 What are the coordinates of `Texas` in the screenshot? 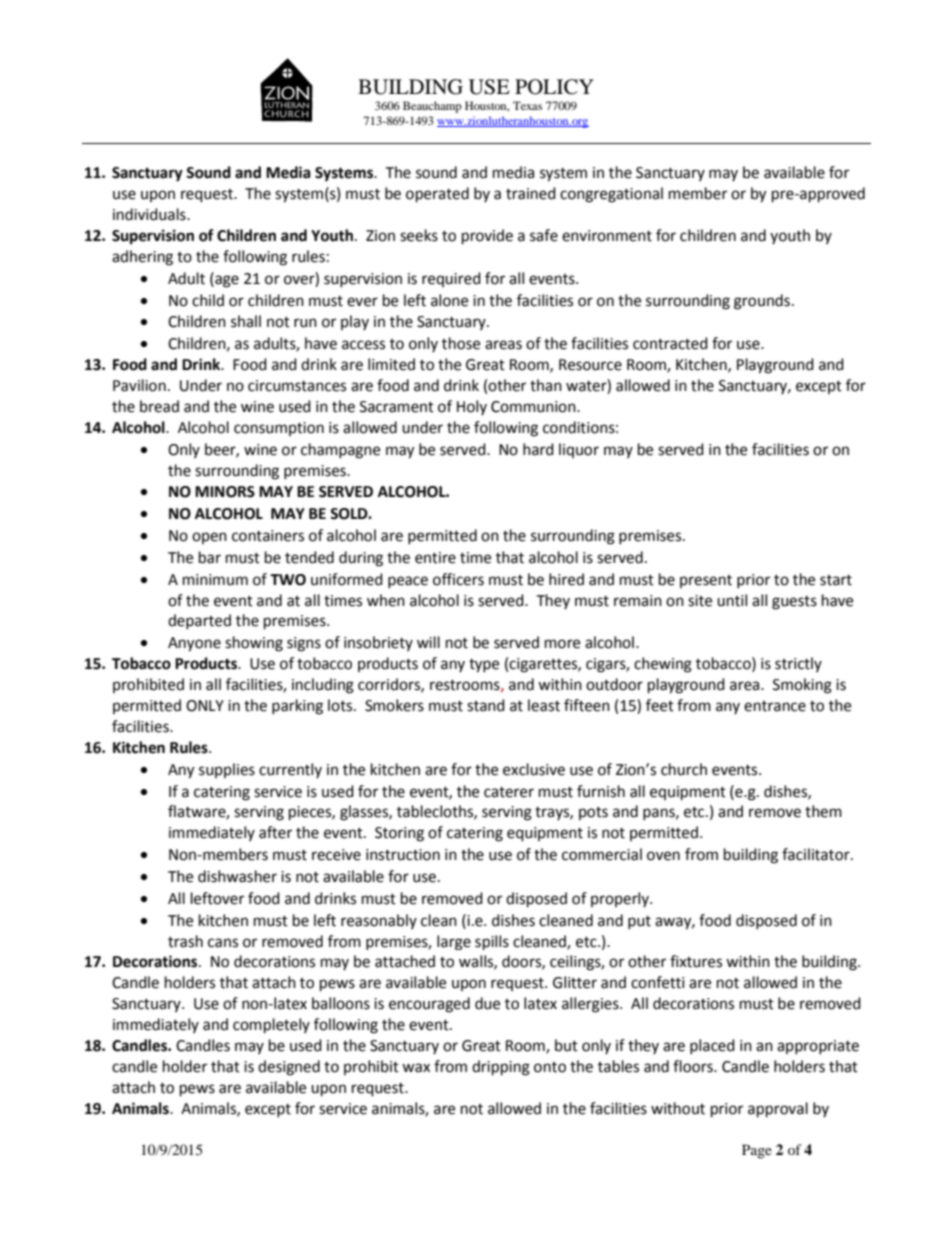 It's located at (527, 105).
